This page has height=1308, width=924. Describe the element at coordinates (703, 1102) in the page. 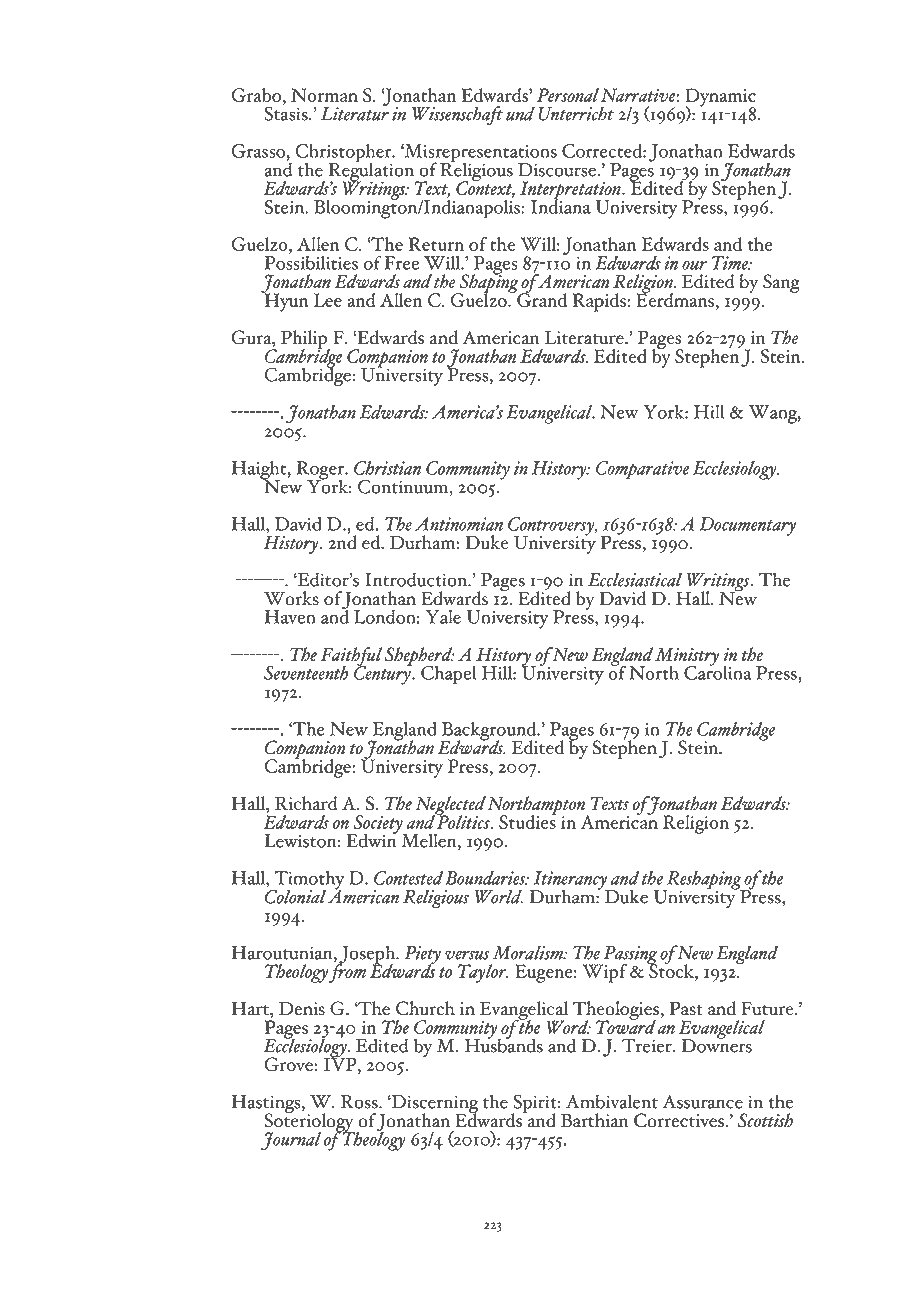

I see `Assurance` at that location.
